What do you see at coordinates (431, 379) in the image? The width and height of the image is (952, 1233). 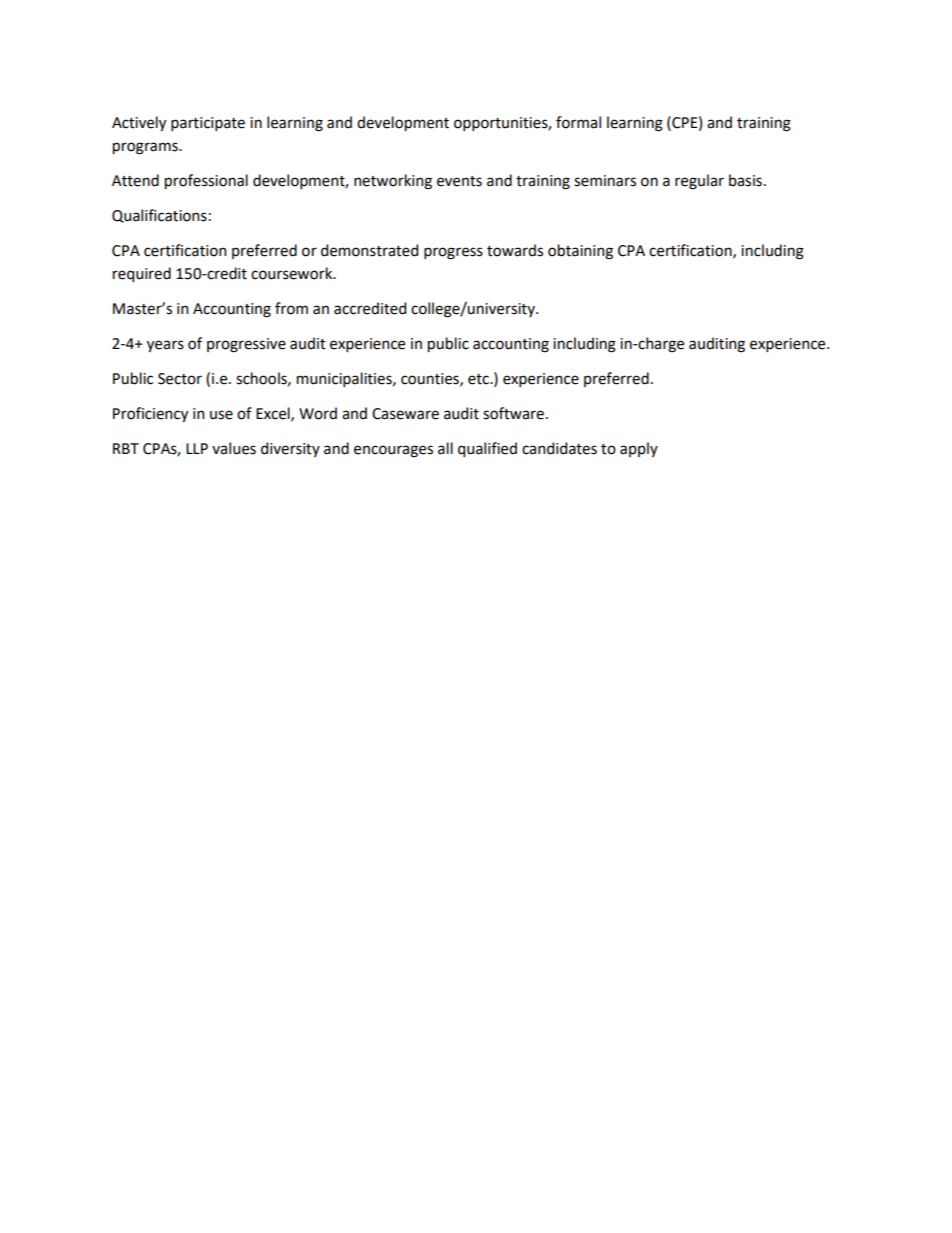 I see `counties` at bounding box center [431, 379].
